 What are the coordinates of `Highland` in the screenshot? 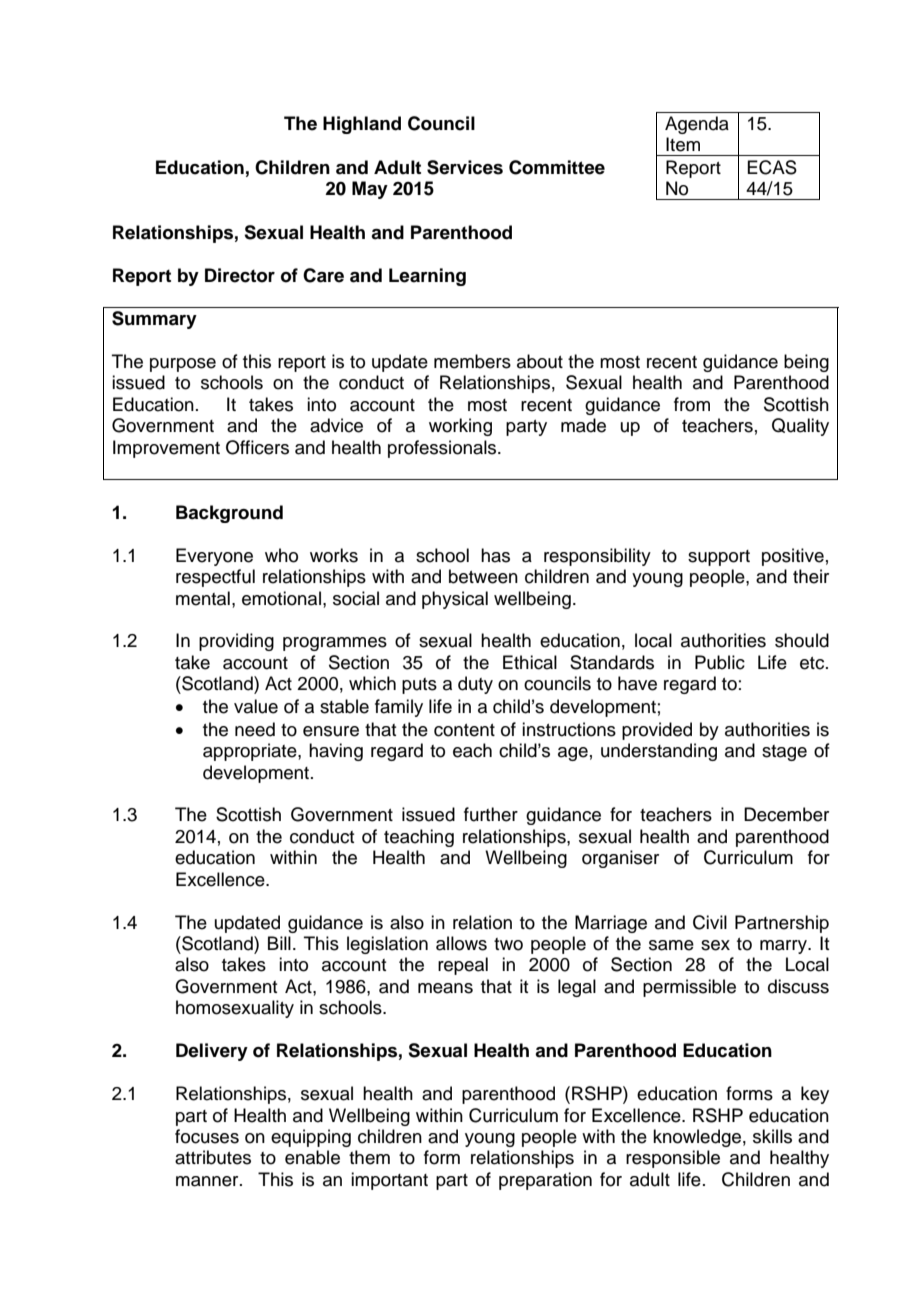 It's located at (362, 125).
